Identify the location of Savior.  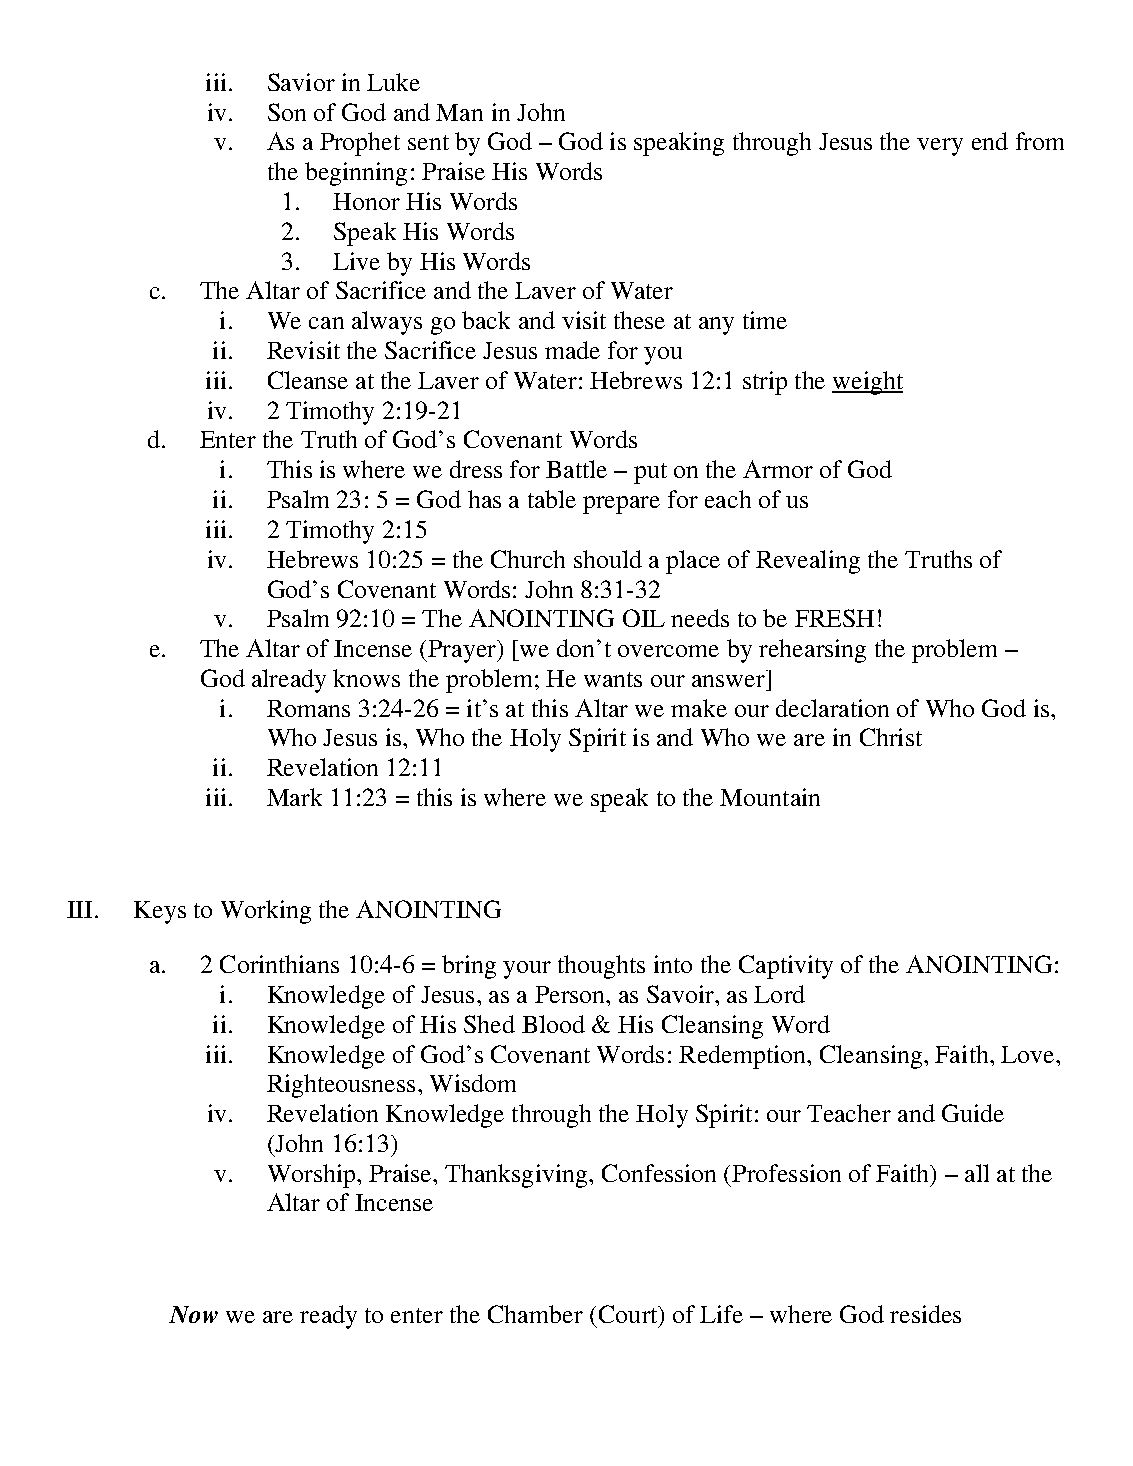
(301, 82).
